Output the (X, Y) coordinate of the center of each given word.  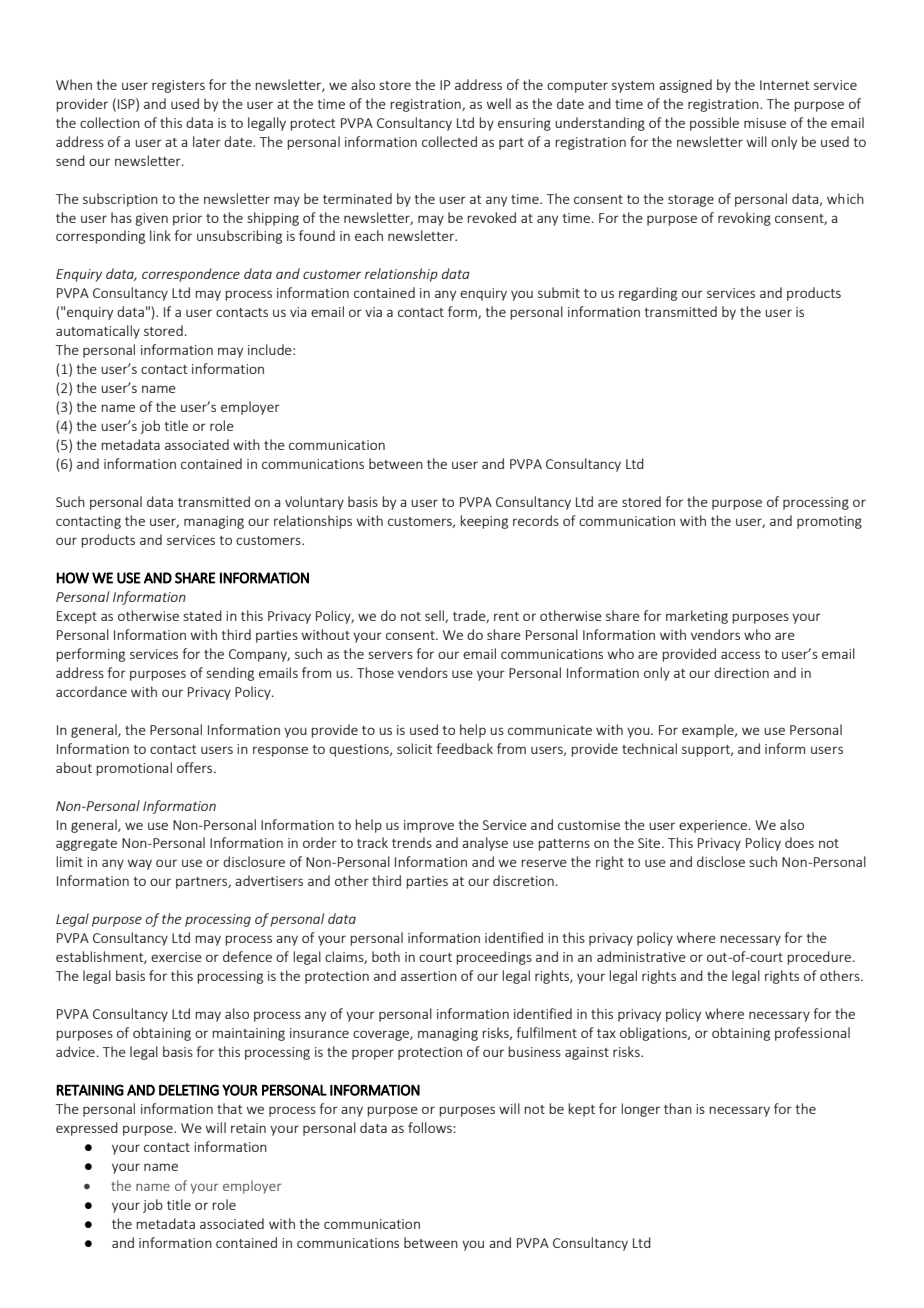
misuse (765, 123)
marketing (697, 617)
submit (559, 292)
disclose (721, 861)
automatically (98, 332)
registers (178, 86)
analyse (485, 844)
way (140, 864)
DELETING (189, 1090)
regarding (648, 294)
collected (449, 141)
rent (506, 616)
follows (431, 1127)
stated (202, 615)
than (678, 1108)
